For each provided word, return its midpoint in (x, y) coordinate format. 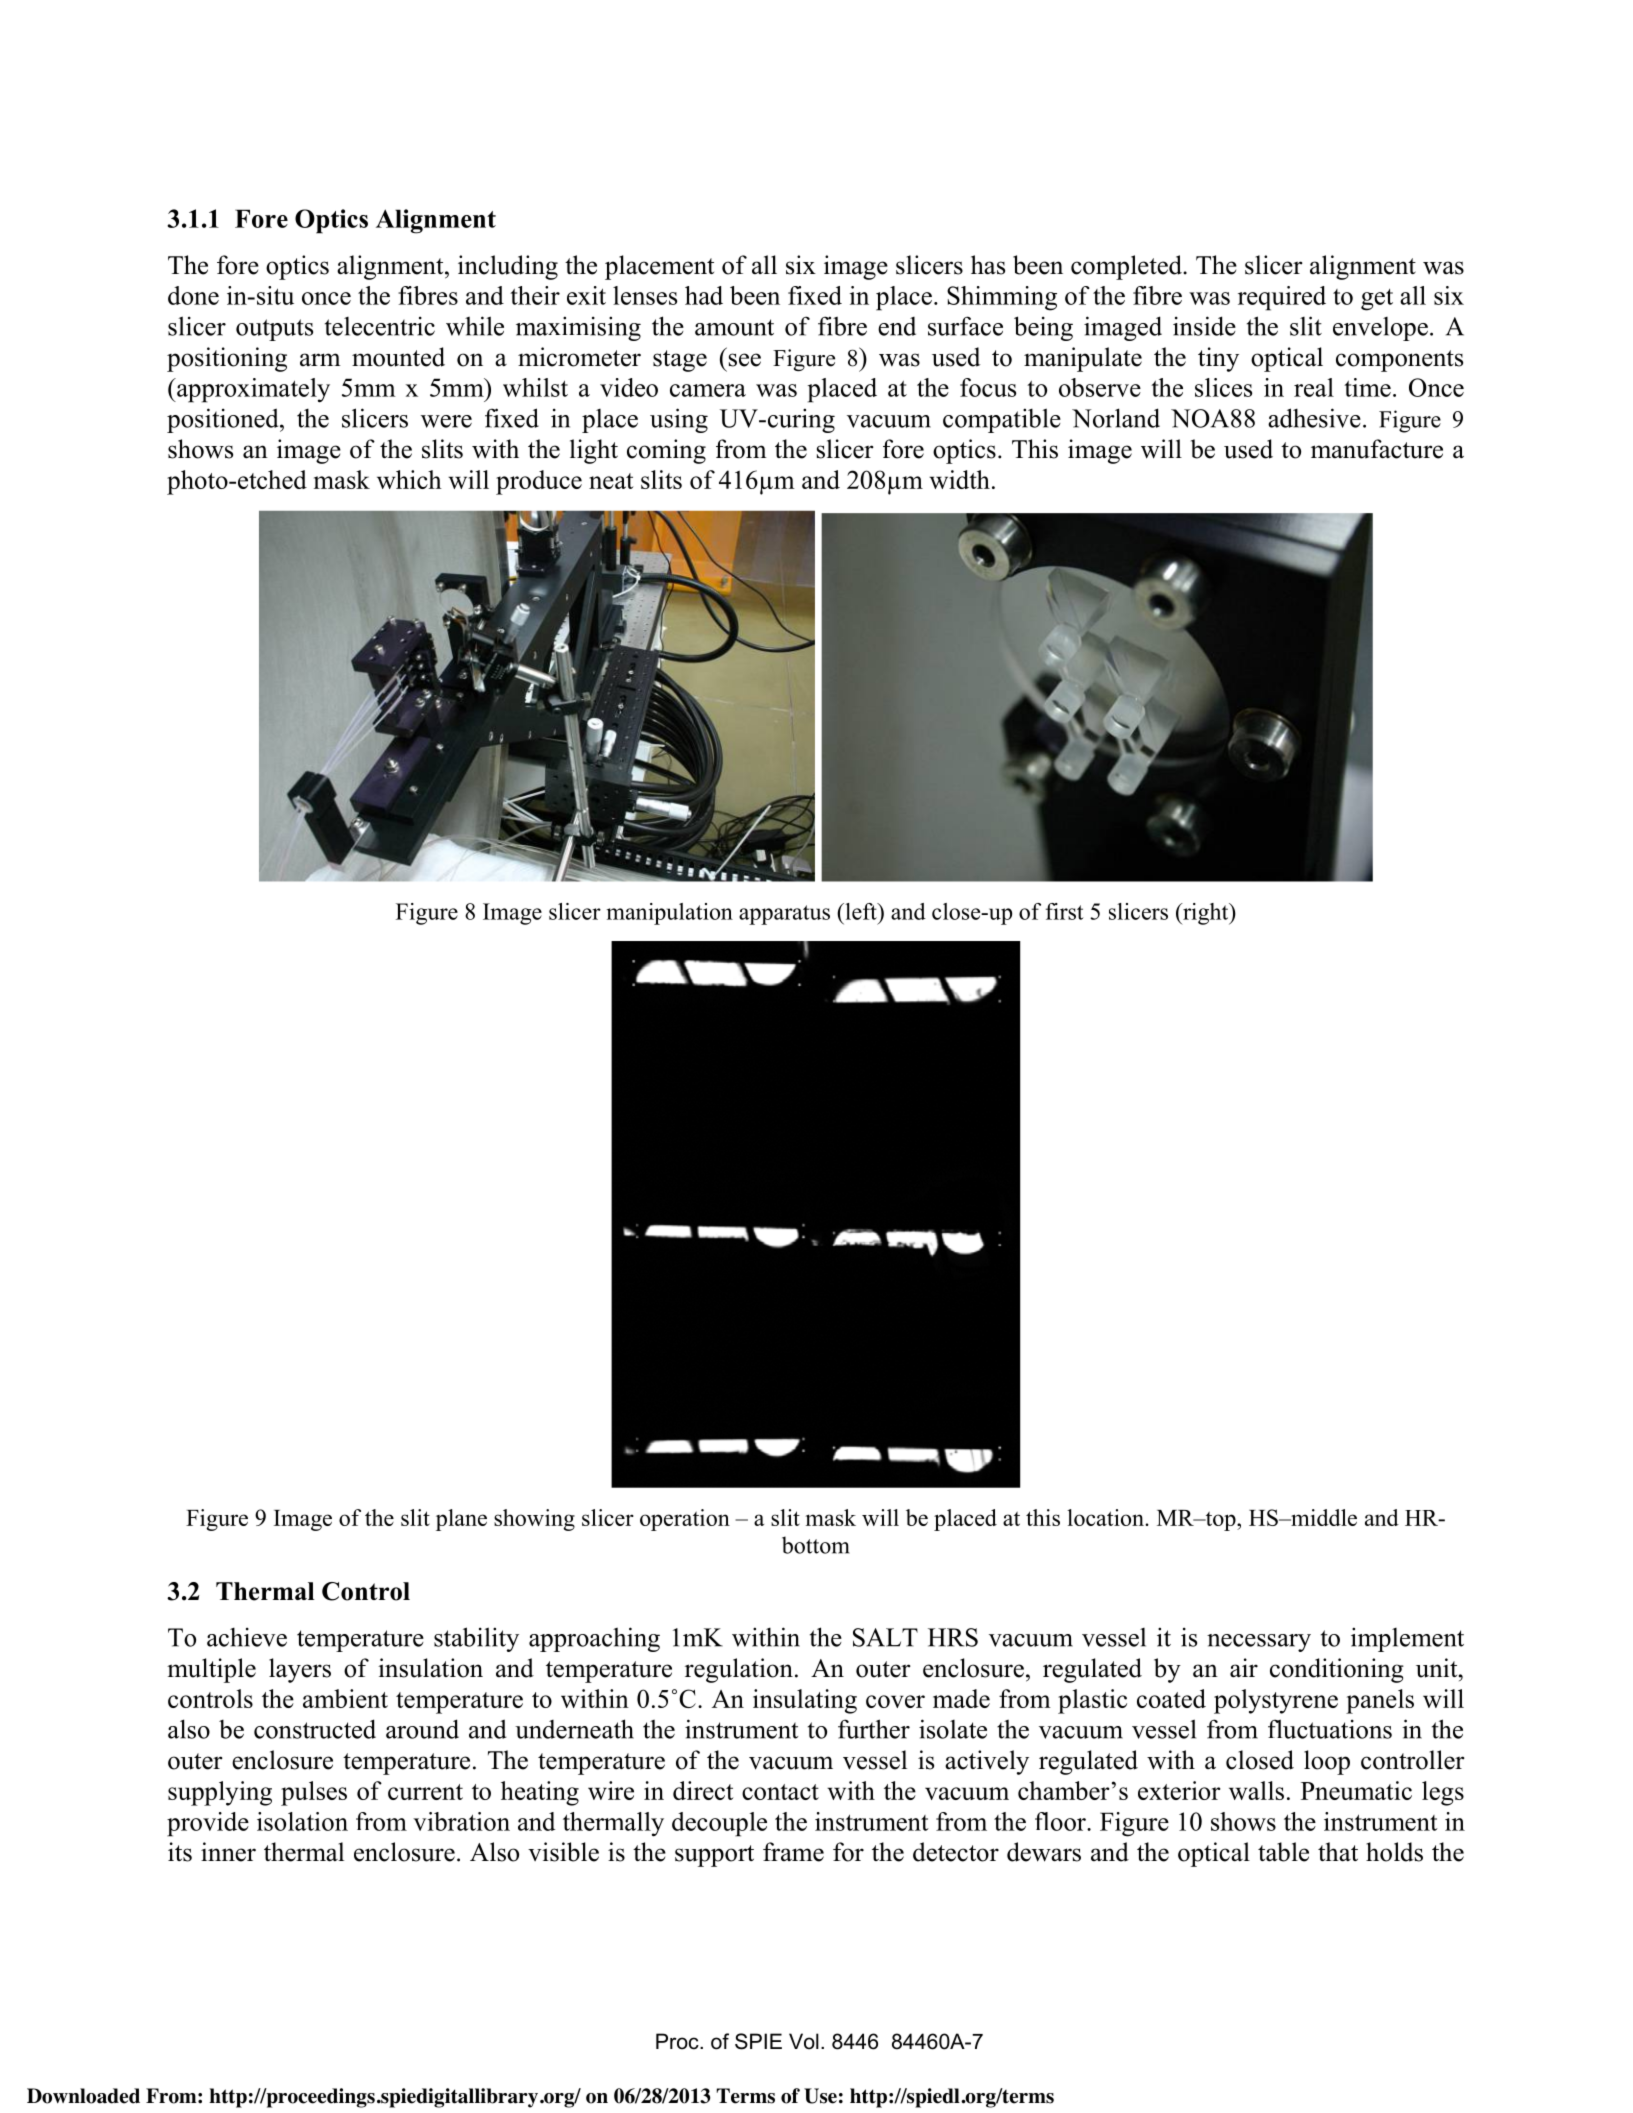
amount (734, 327)
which (409, 479)
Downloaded (83, 2096)
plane (461, 1520)
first (1064, 911)
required (1282, 298)
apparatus (784, 915)
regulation (739, 1670)
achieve (247, 1637)
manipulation (670, 914)
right (1206, 914)
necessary (1259, 1643)
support (714, 1856)
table (1283, 1852)
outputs (274, 330)
